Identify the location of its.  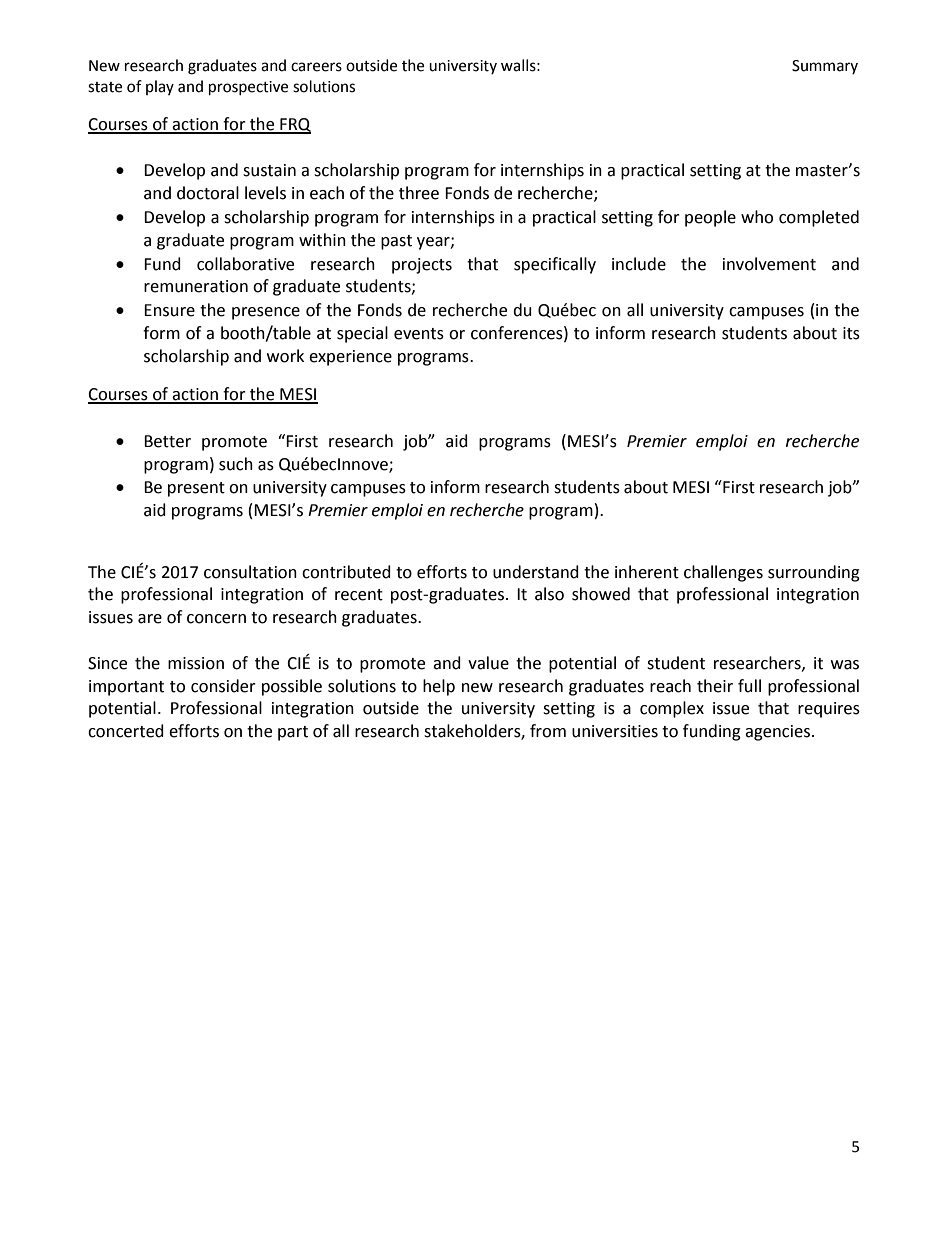
(851, 333).
